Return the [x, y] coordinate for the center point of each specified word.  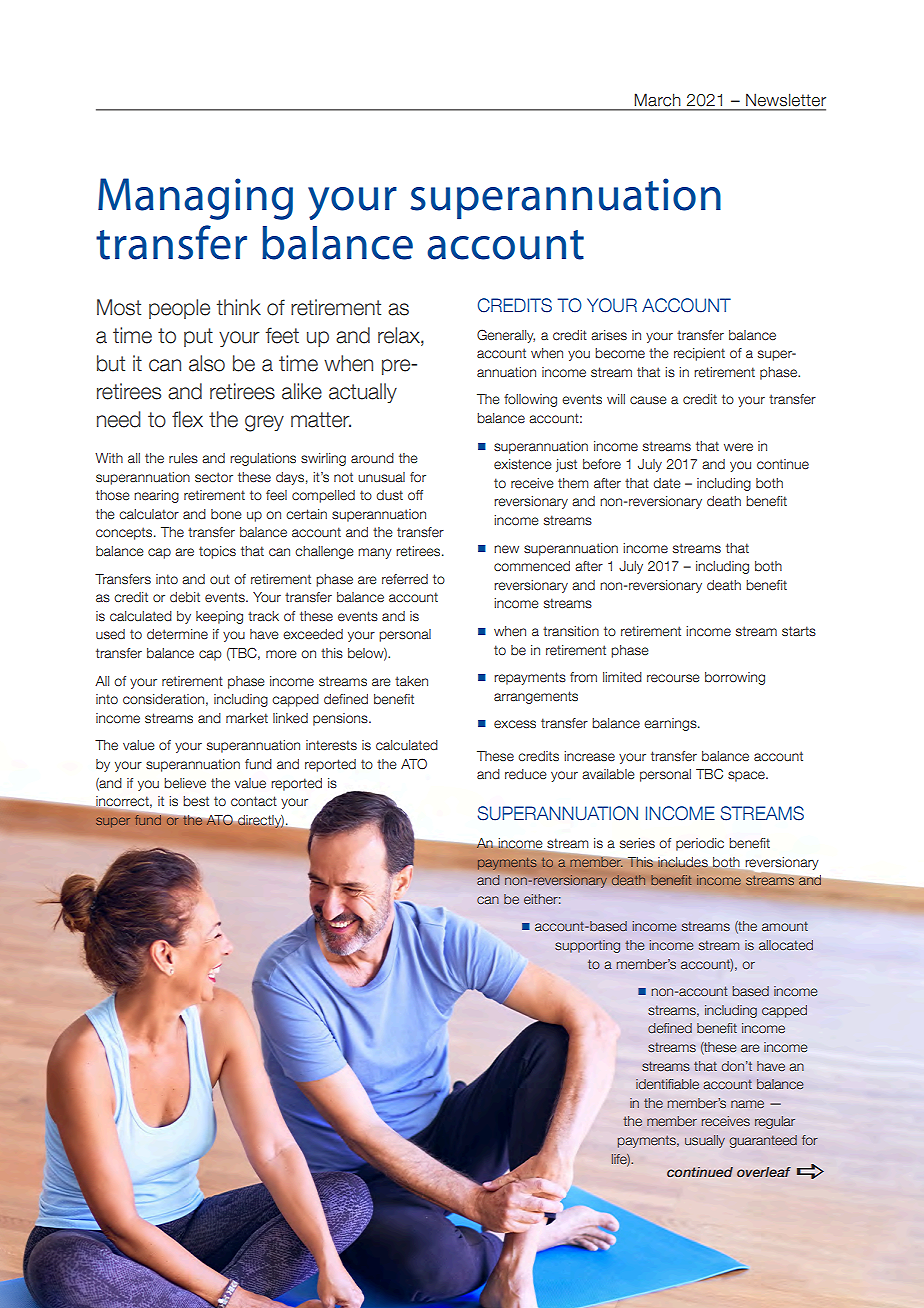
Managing [195, 199]
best [196, 801]
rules [183, 458]
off [415, 495]
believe [185, 783]
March [657, 100]
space [747, 776]
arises [609, 335]
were [738, 447]
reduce [526, 774]
